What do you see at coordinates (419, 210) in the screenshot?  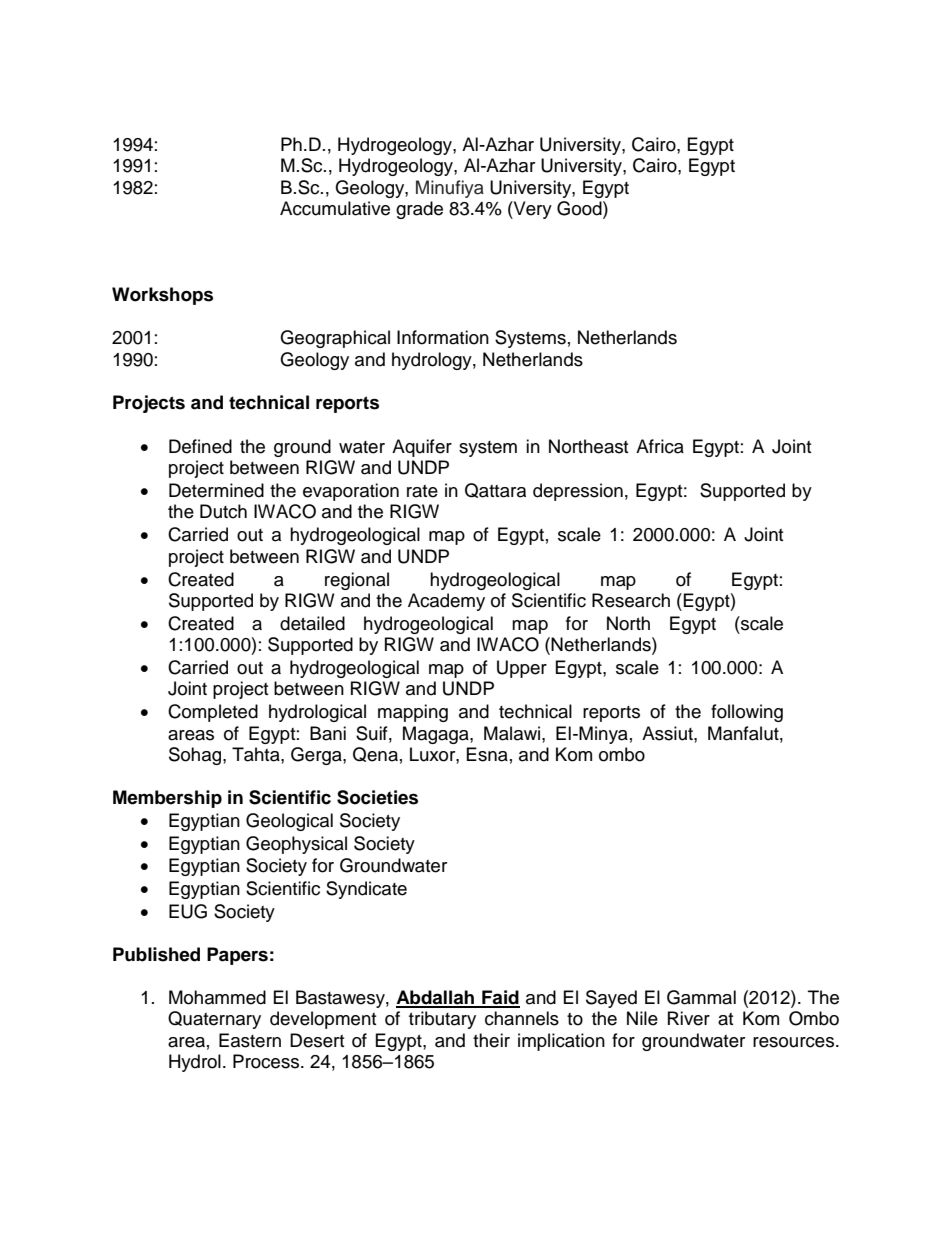 I see `grade` at bounding box center [419, 210].
